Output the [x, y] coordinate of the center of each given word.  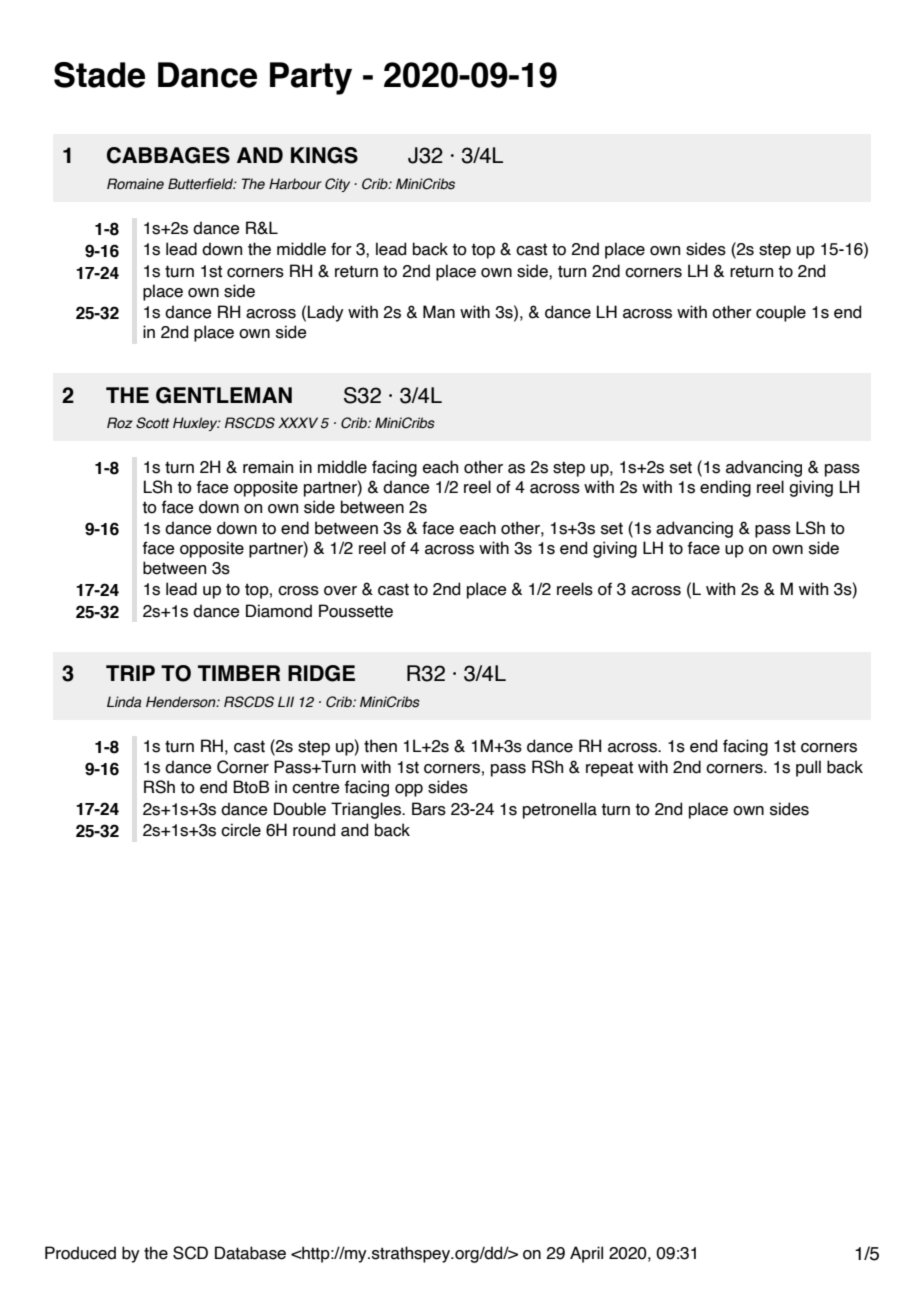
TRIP [130, 673]
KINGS [324, 155]
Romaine [135, 184]
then [380, 746]
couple [781, 313]
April [586, 1254]
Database [250, 1253]
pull [808, 768]
